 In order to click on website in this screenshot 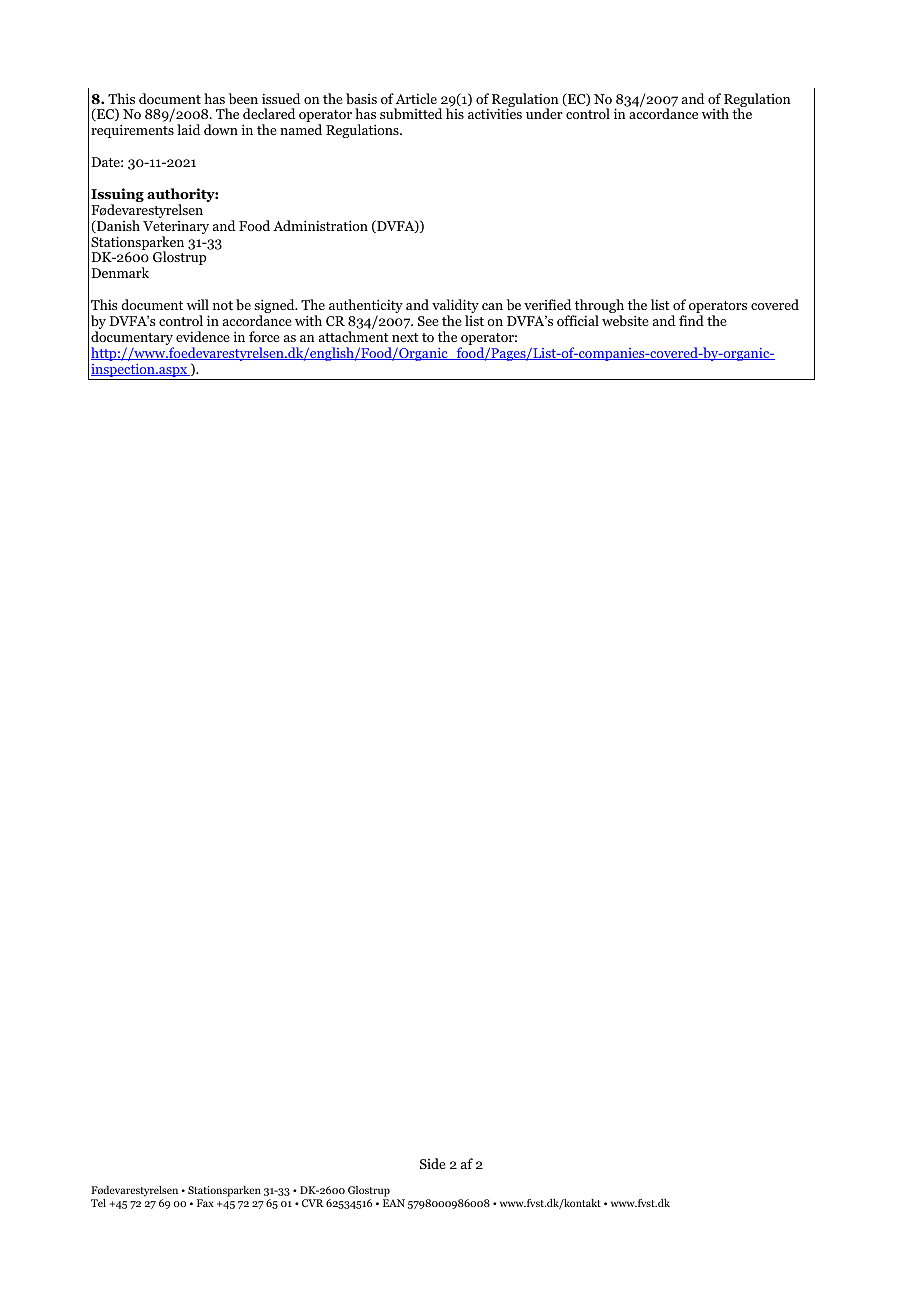, I will do `click(625, 320)`.
